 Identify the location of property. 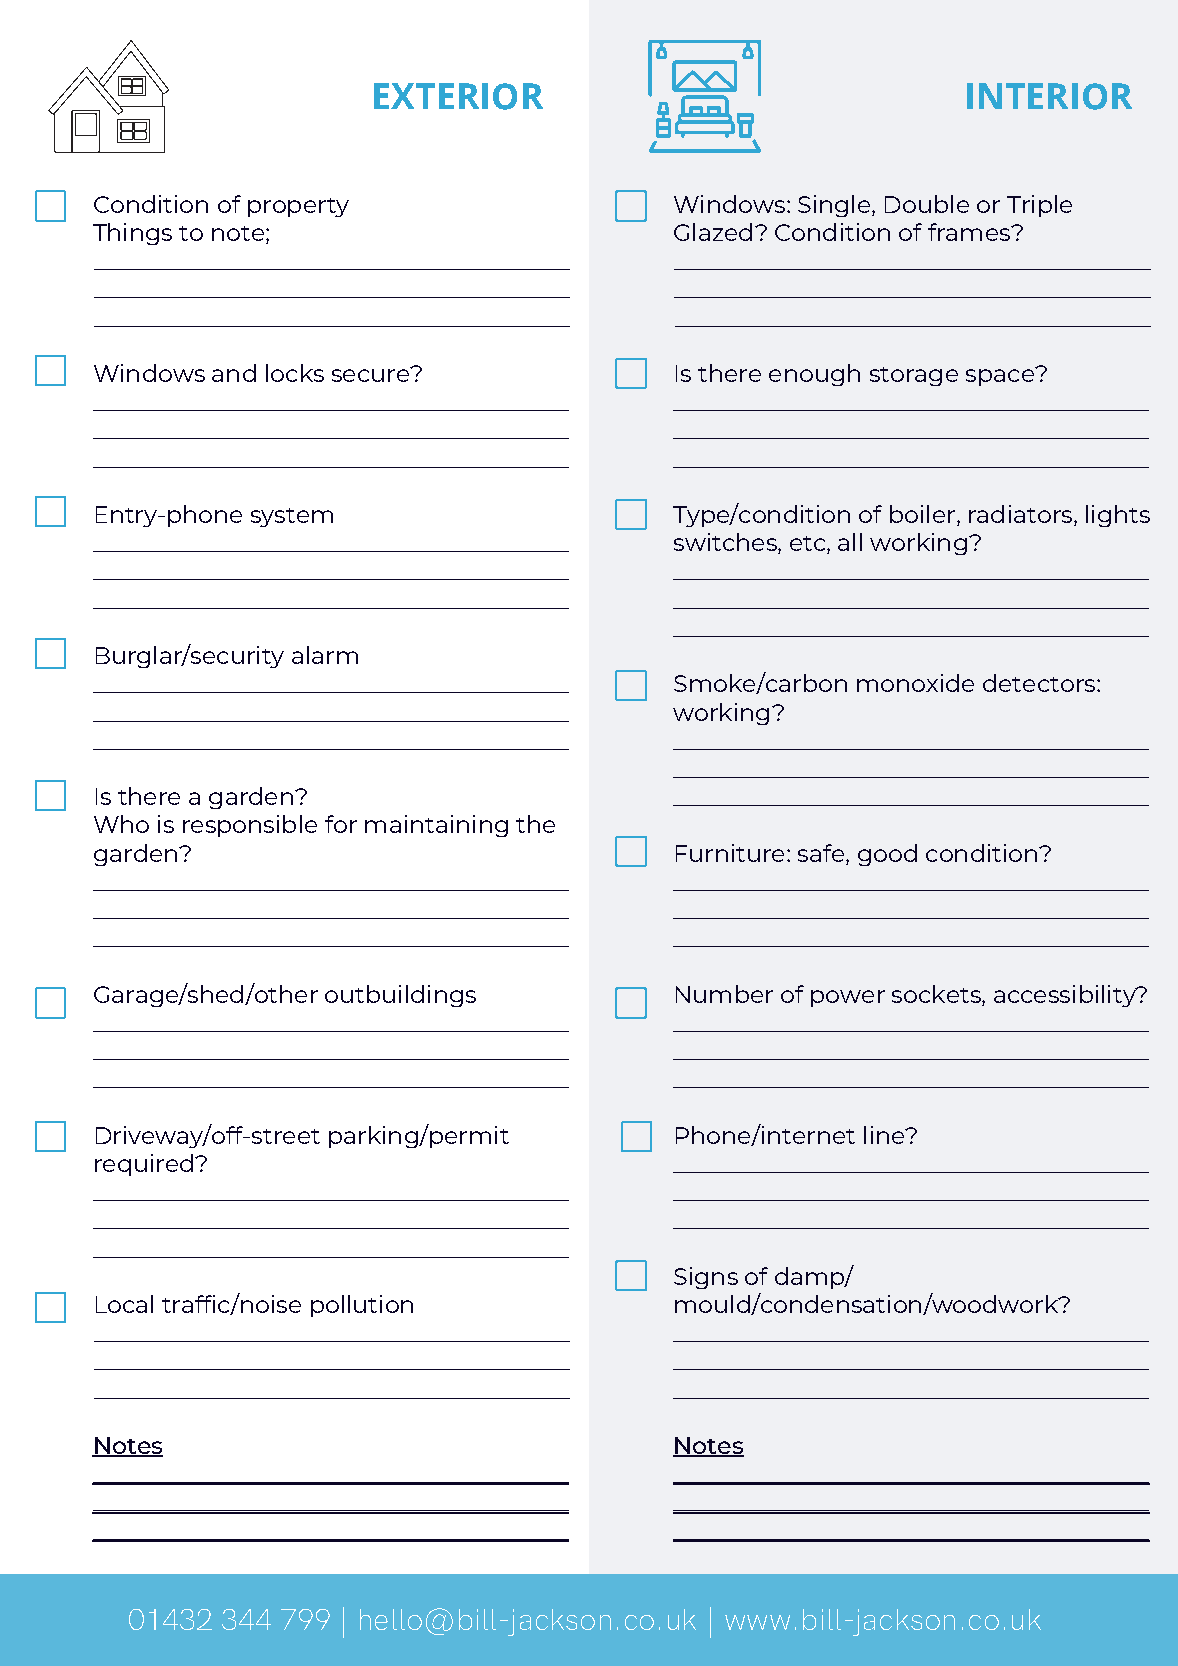
(298, 207).
